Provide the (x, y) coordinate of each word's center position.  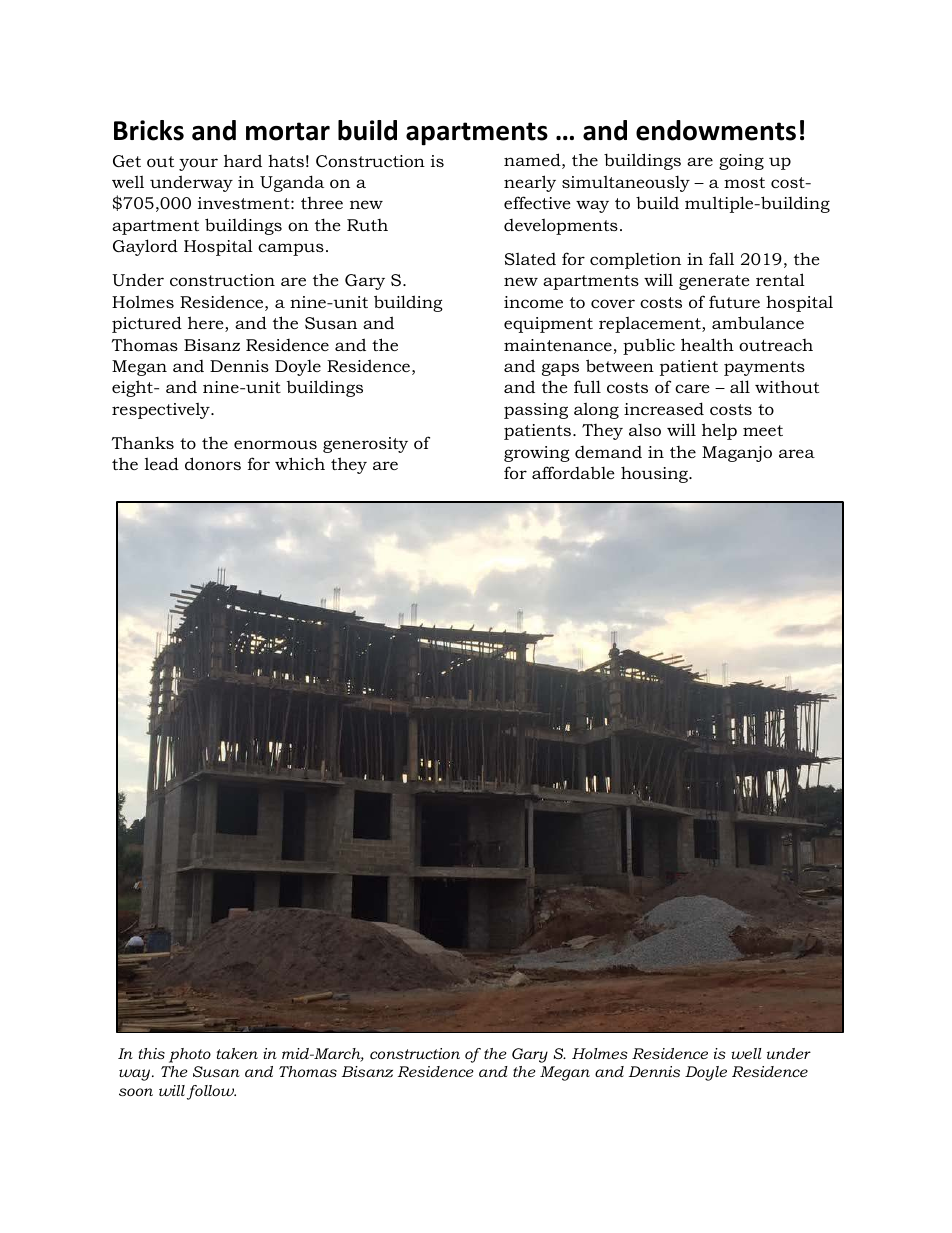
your (198, 164)
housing (655, 474)
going (741, 162)
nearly (530, 183)
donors (213, 463)
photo (190, 1055)
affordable (573, 472)
